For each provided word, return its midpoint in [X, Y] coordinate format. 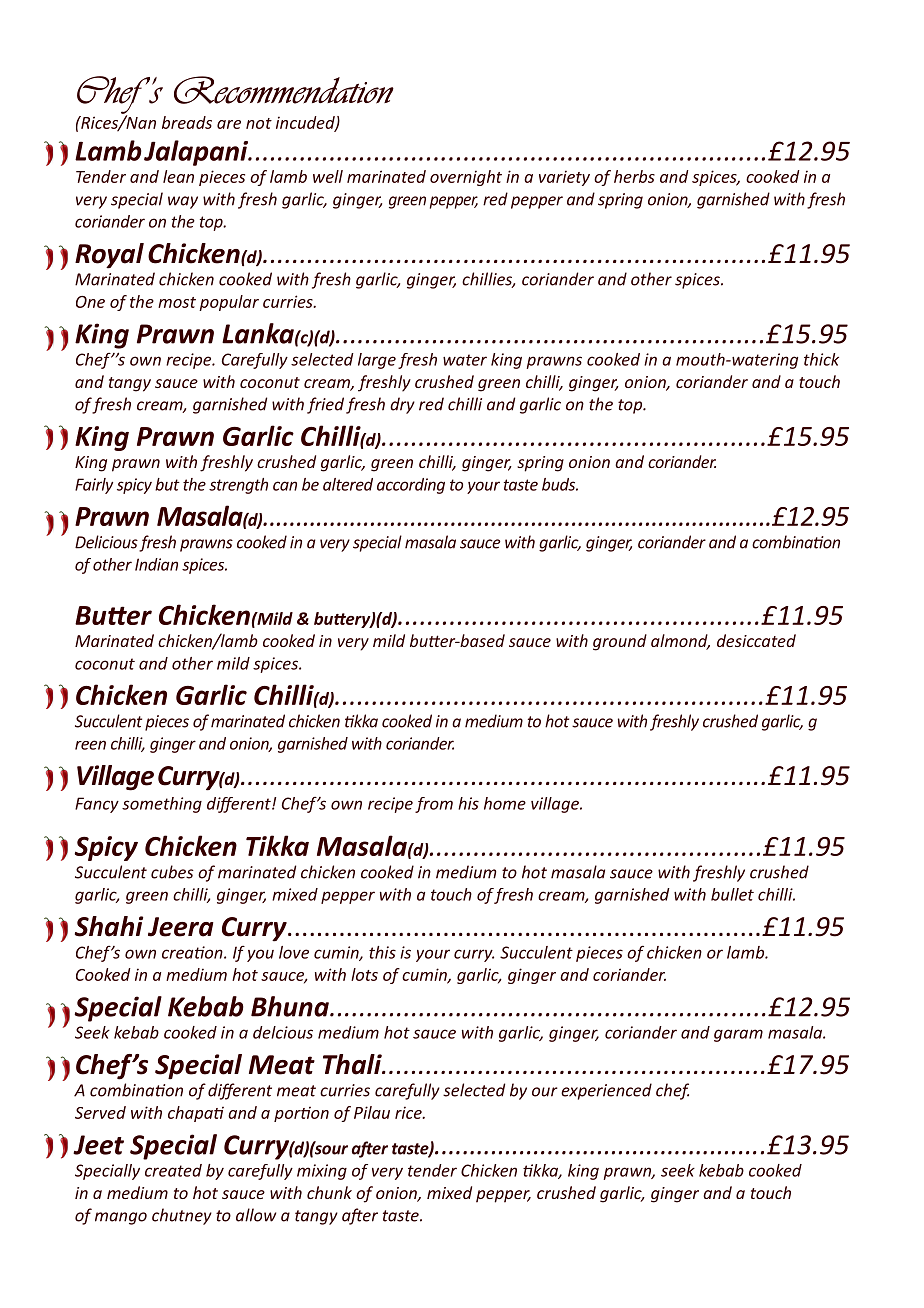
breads [187, 122]
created [173, 1170]
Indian [156, 564]
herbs [634, 176]
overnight [466, 178]
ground [620, 642]
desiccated [756, 640]
